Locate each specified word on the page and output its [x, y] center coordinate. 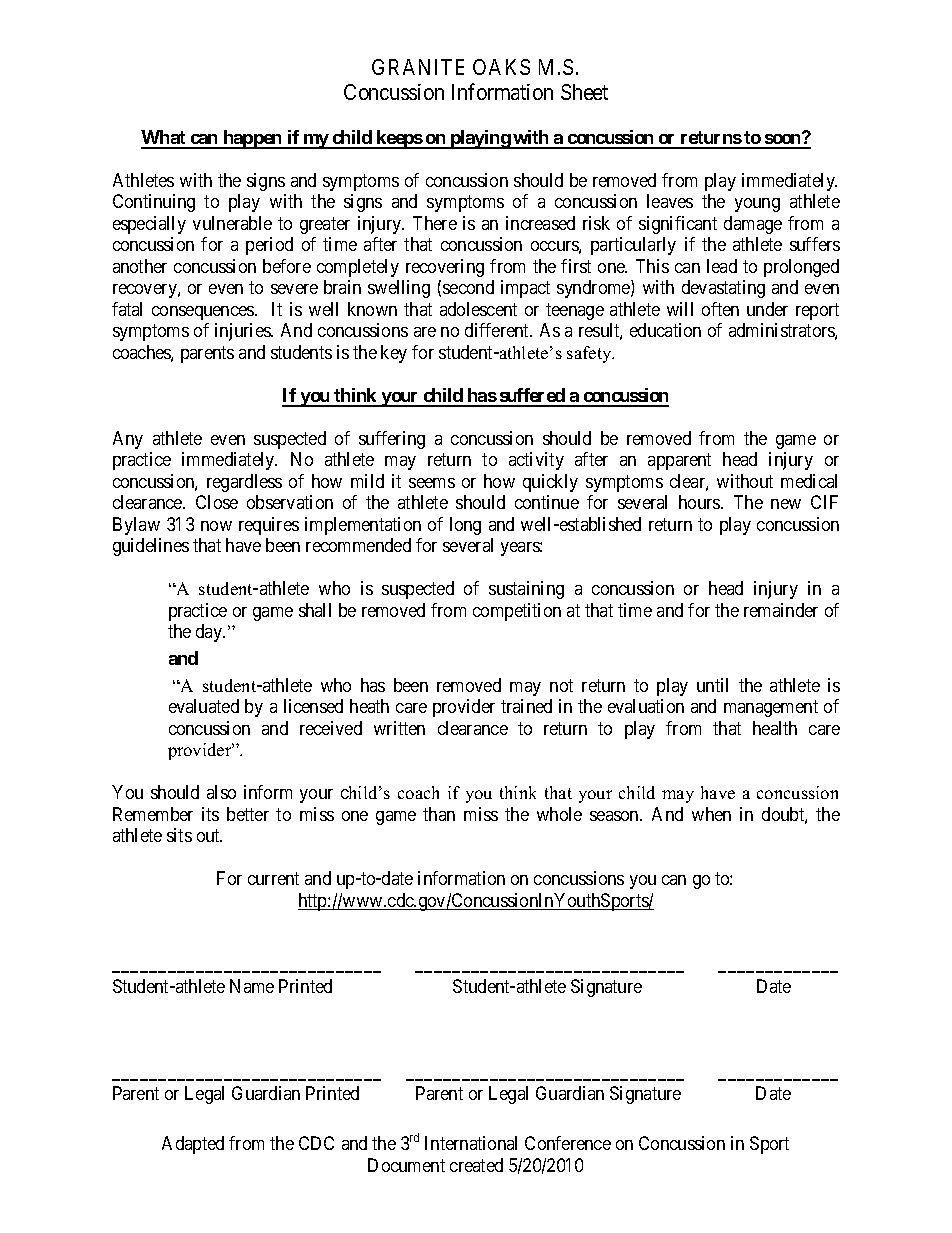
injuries [243, 332]
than [439, 814]
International [471, 1143]
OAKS [501, 67]
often [720, 309]
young [757, 205]
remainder [781, 610]
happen [252, 139]
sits [179, 835]
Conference [568, 1143]
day [210, 633]
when [711, 814]
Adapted [193, 1145]
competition [517, 612]
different [498, 330]
